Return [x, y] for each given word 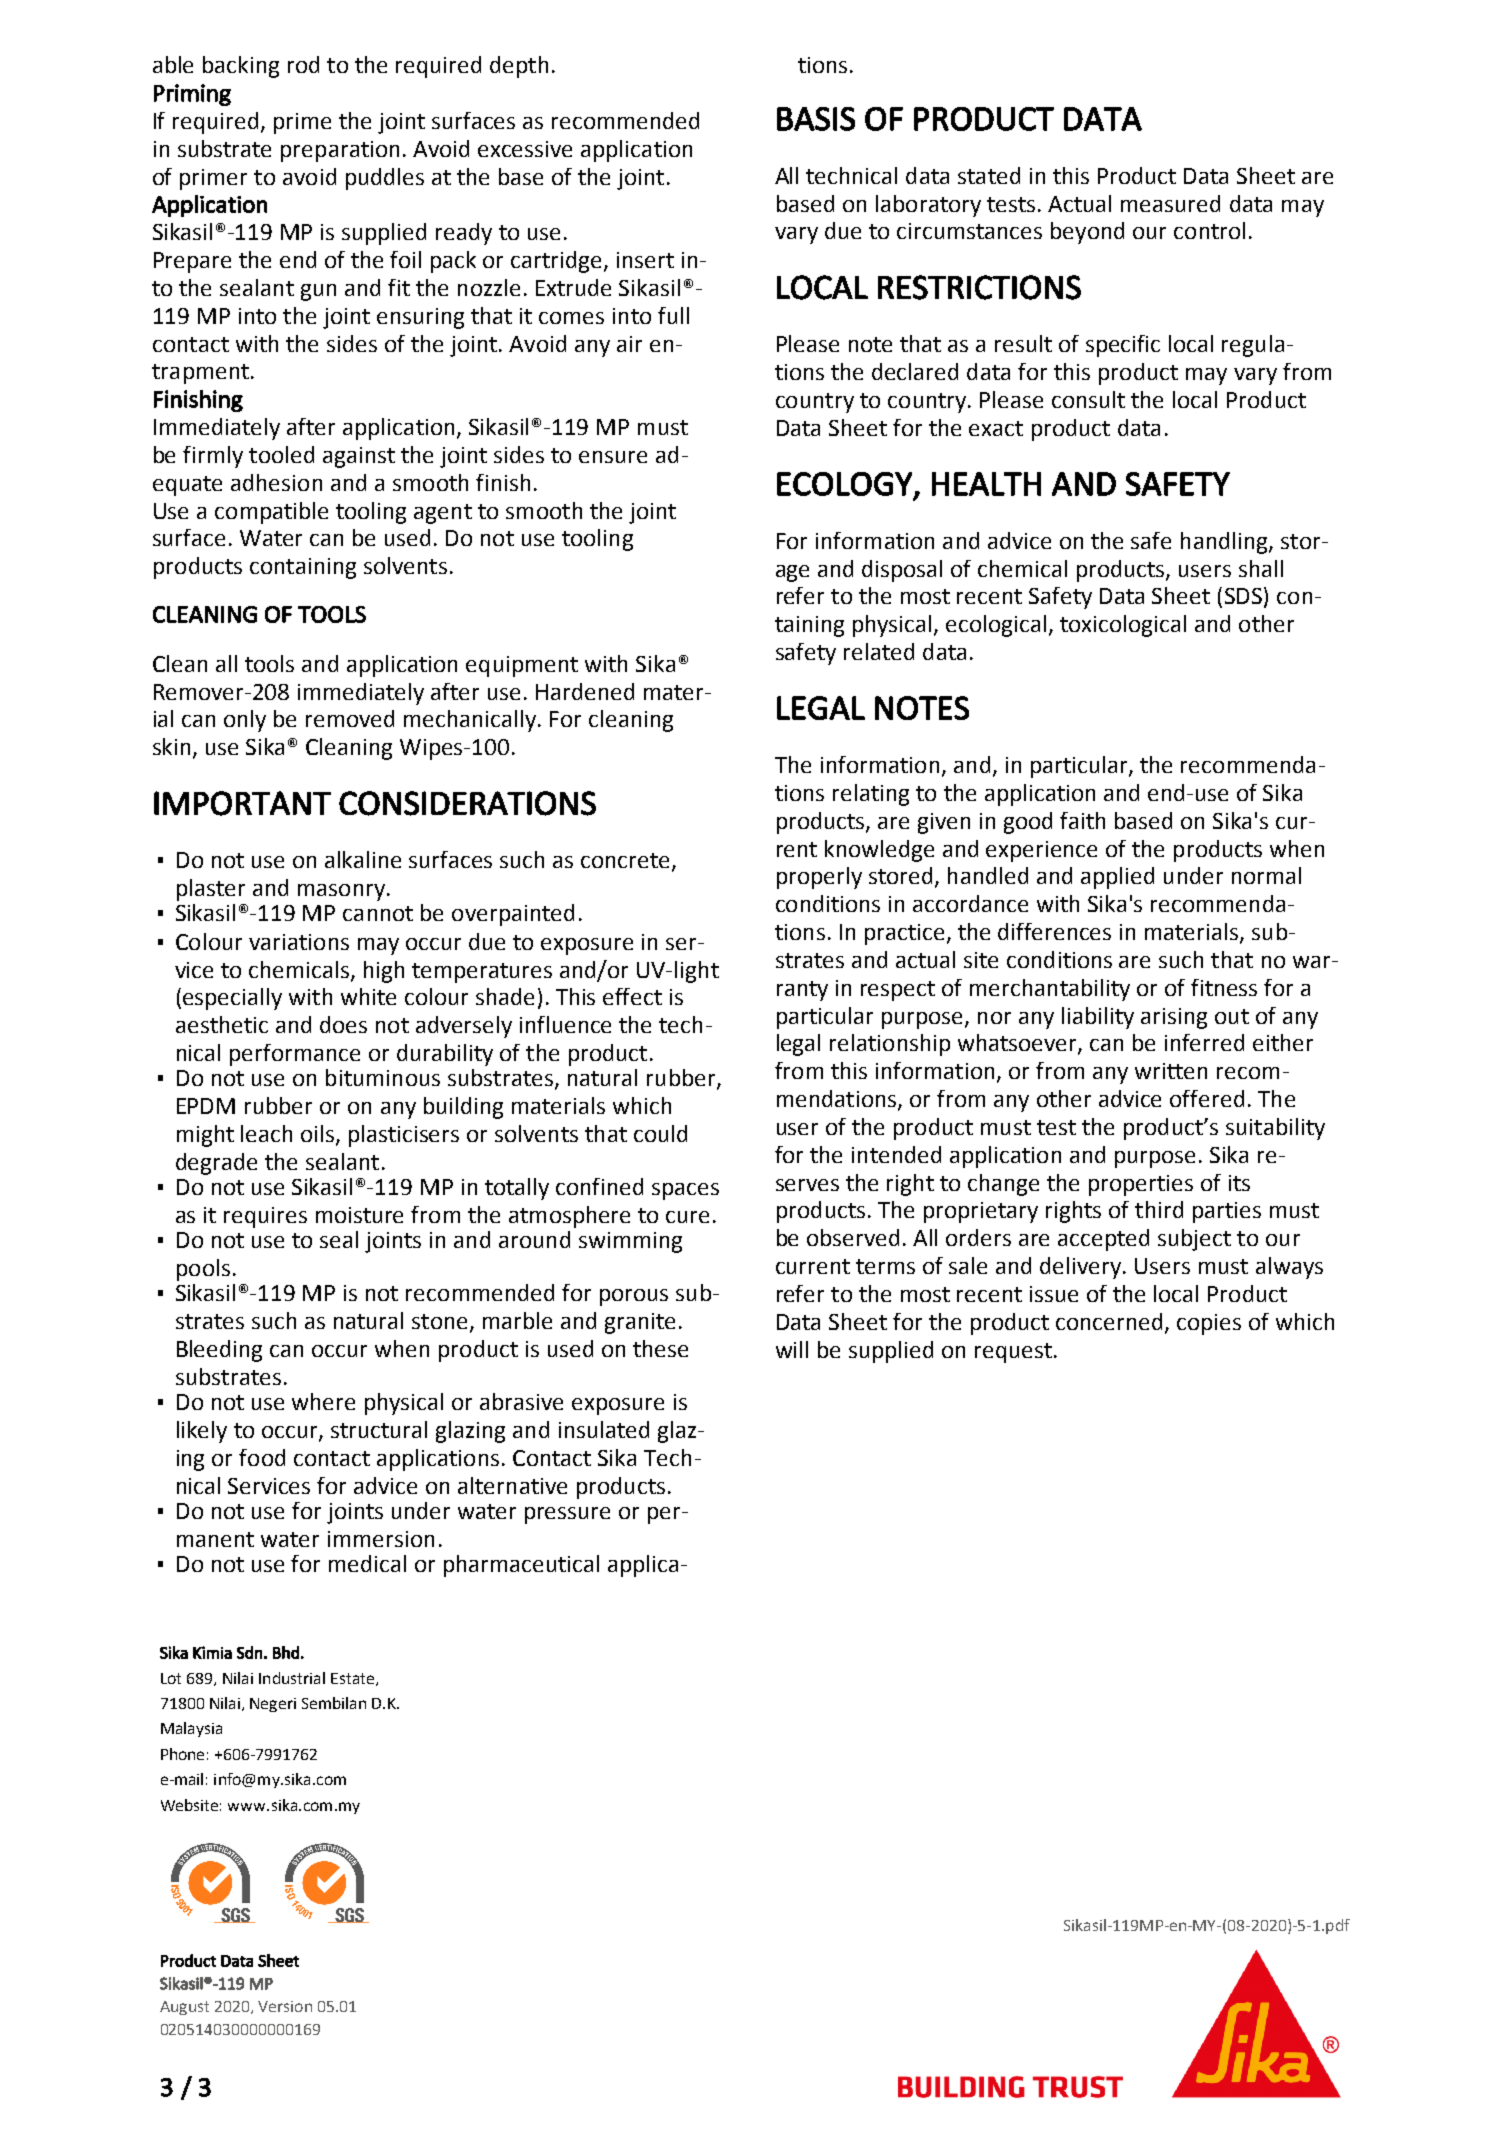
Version [285, 2006]
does [343, 1024]
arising [1174, 1018]
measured [1170, 203]
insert [645, 260]
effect [632, 996]
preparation [340, 151]
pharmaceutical [521, 1566]
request [1013, 1353]
